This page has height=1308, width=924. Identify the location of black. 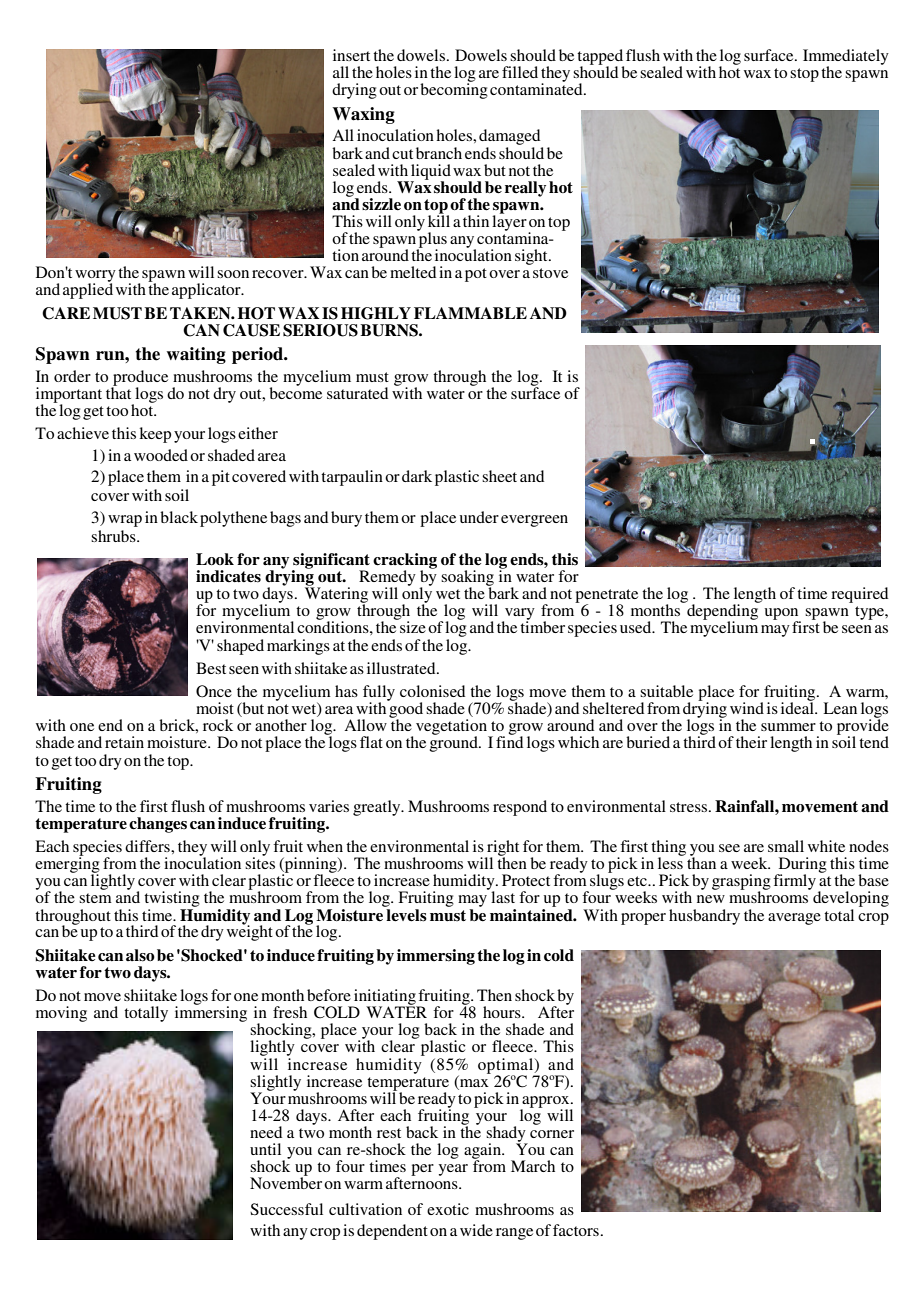
(179, 517).
